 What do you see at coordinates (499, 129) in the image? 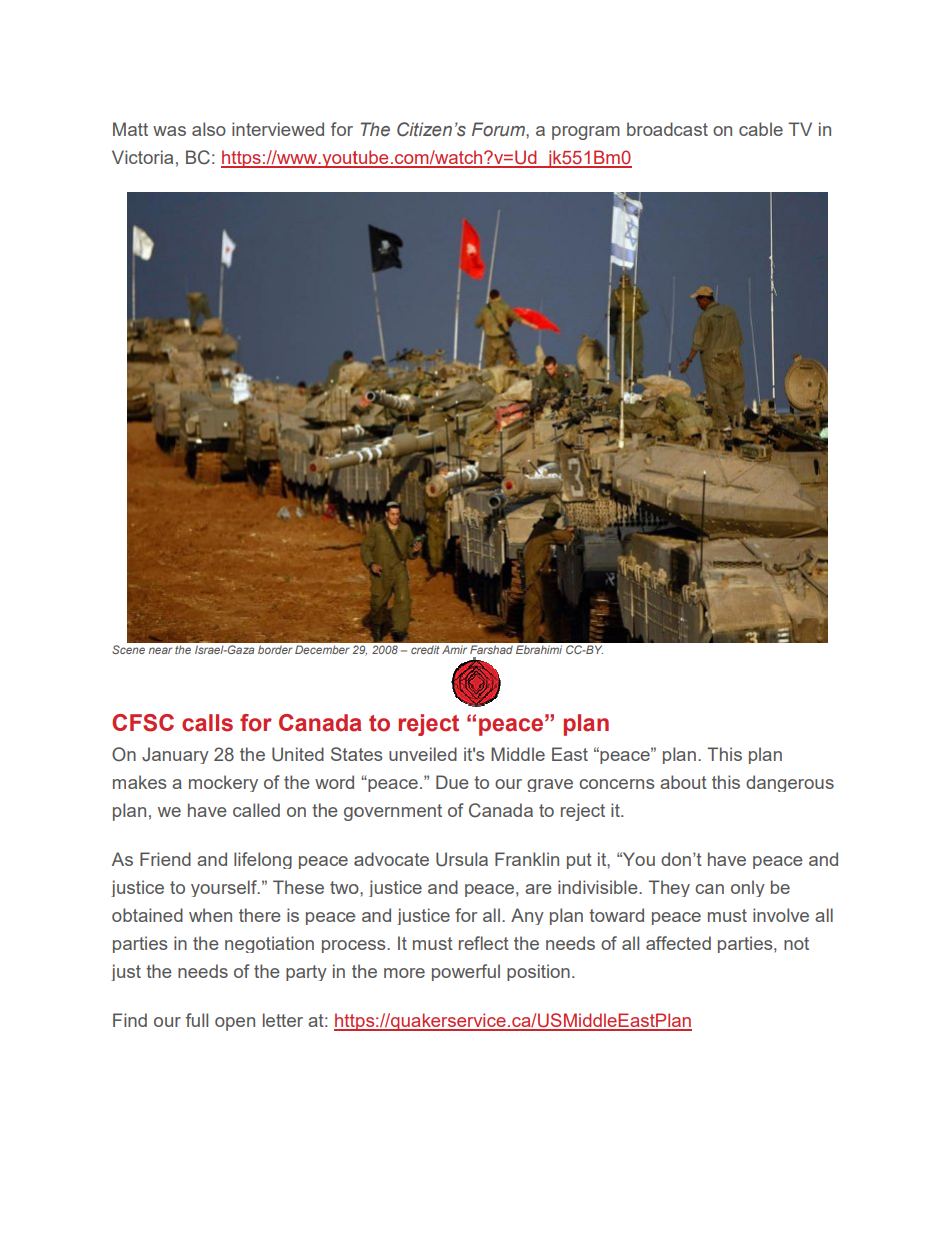
I see `Forum` at bounding box center [499, 129].
